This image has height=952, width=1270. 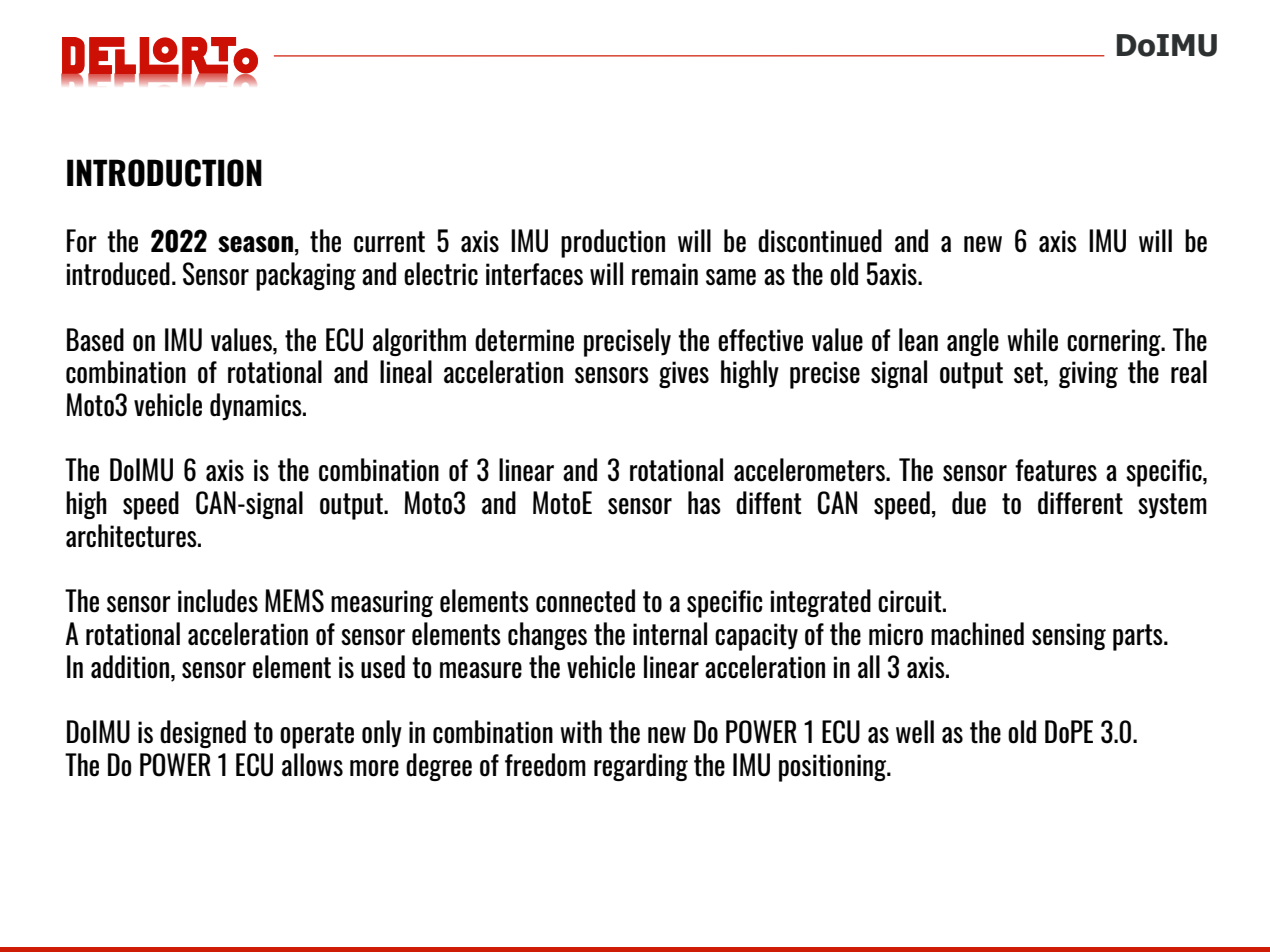 I want to click on has, so click(x=704, y=503).
